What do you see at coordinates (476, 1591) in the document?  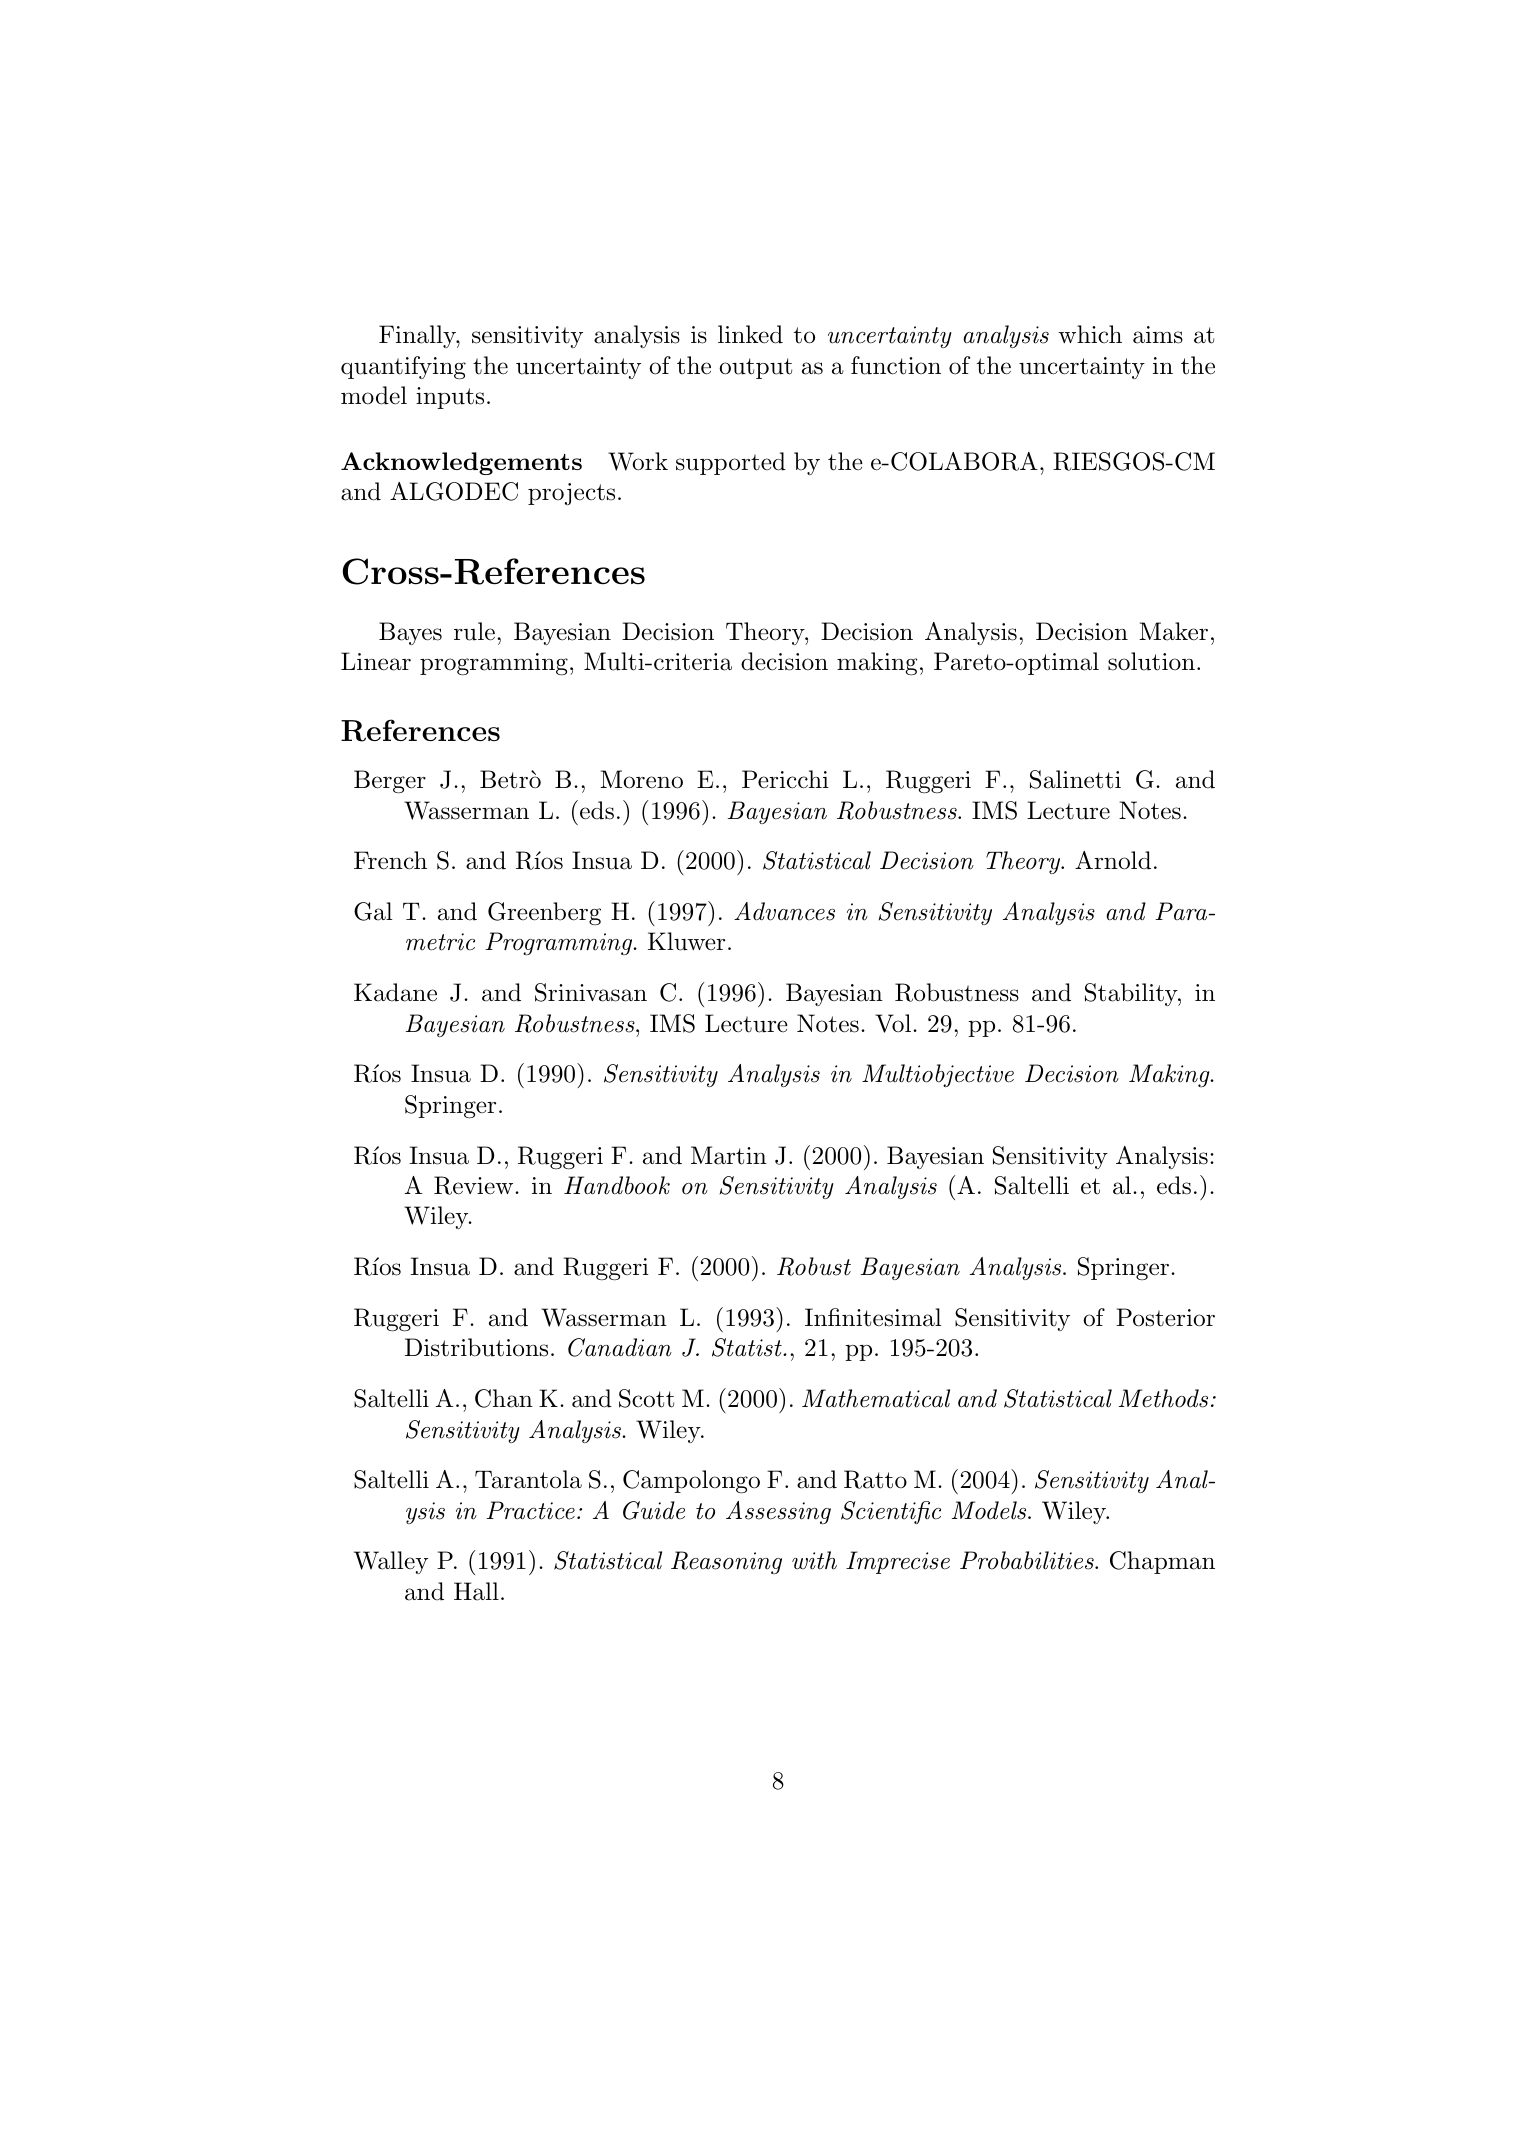 I see `Hall` at bounding box center [476, 1591].
